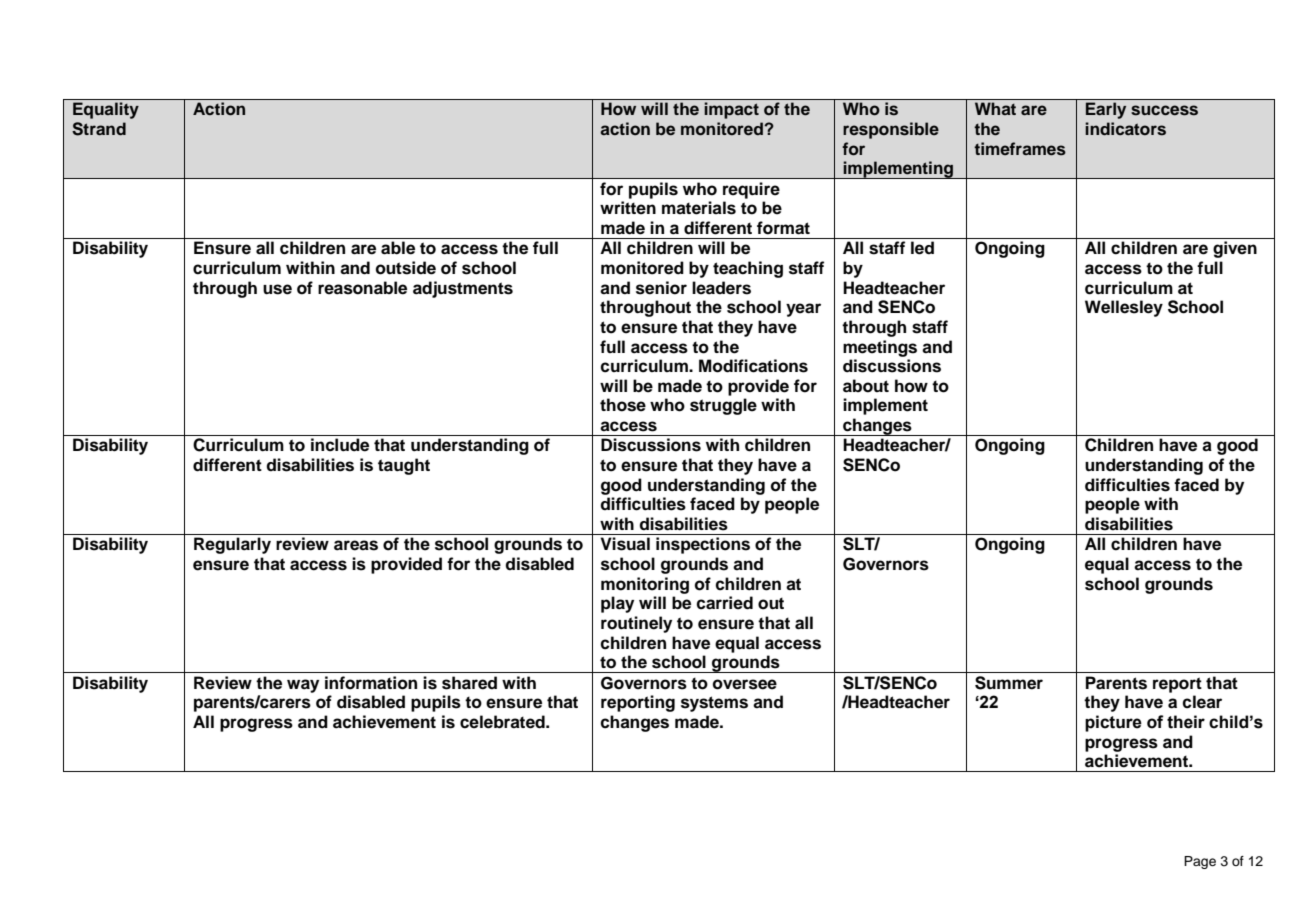 This screenshot has height=924, width=1307. Describe the element at coordinates (340, 445) in the screenshot. I see `include` at that location.
